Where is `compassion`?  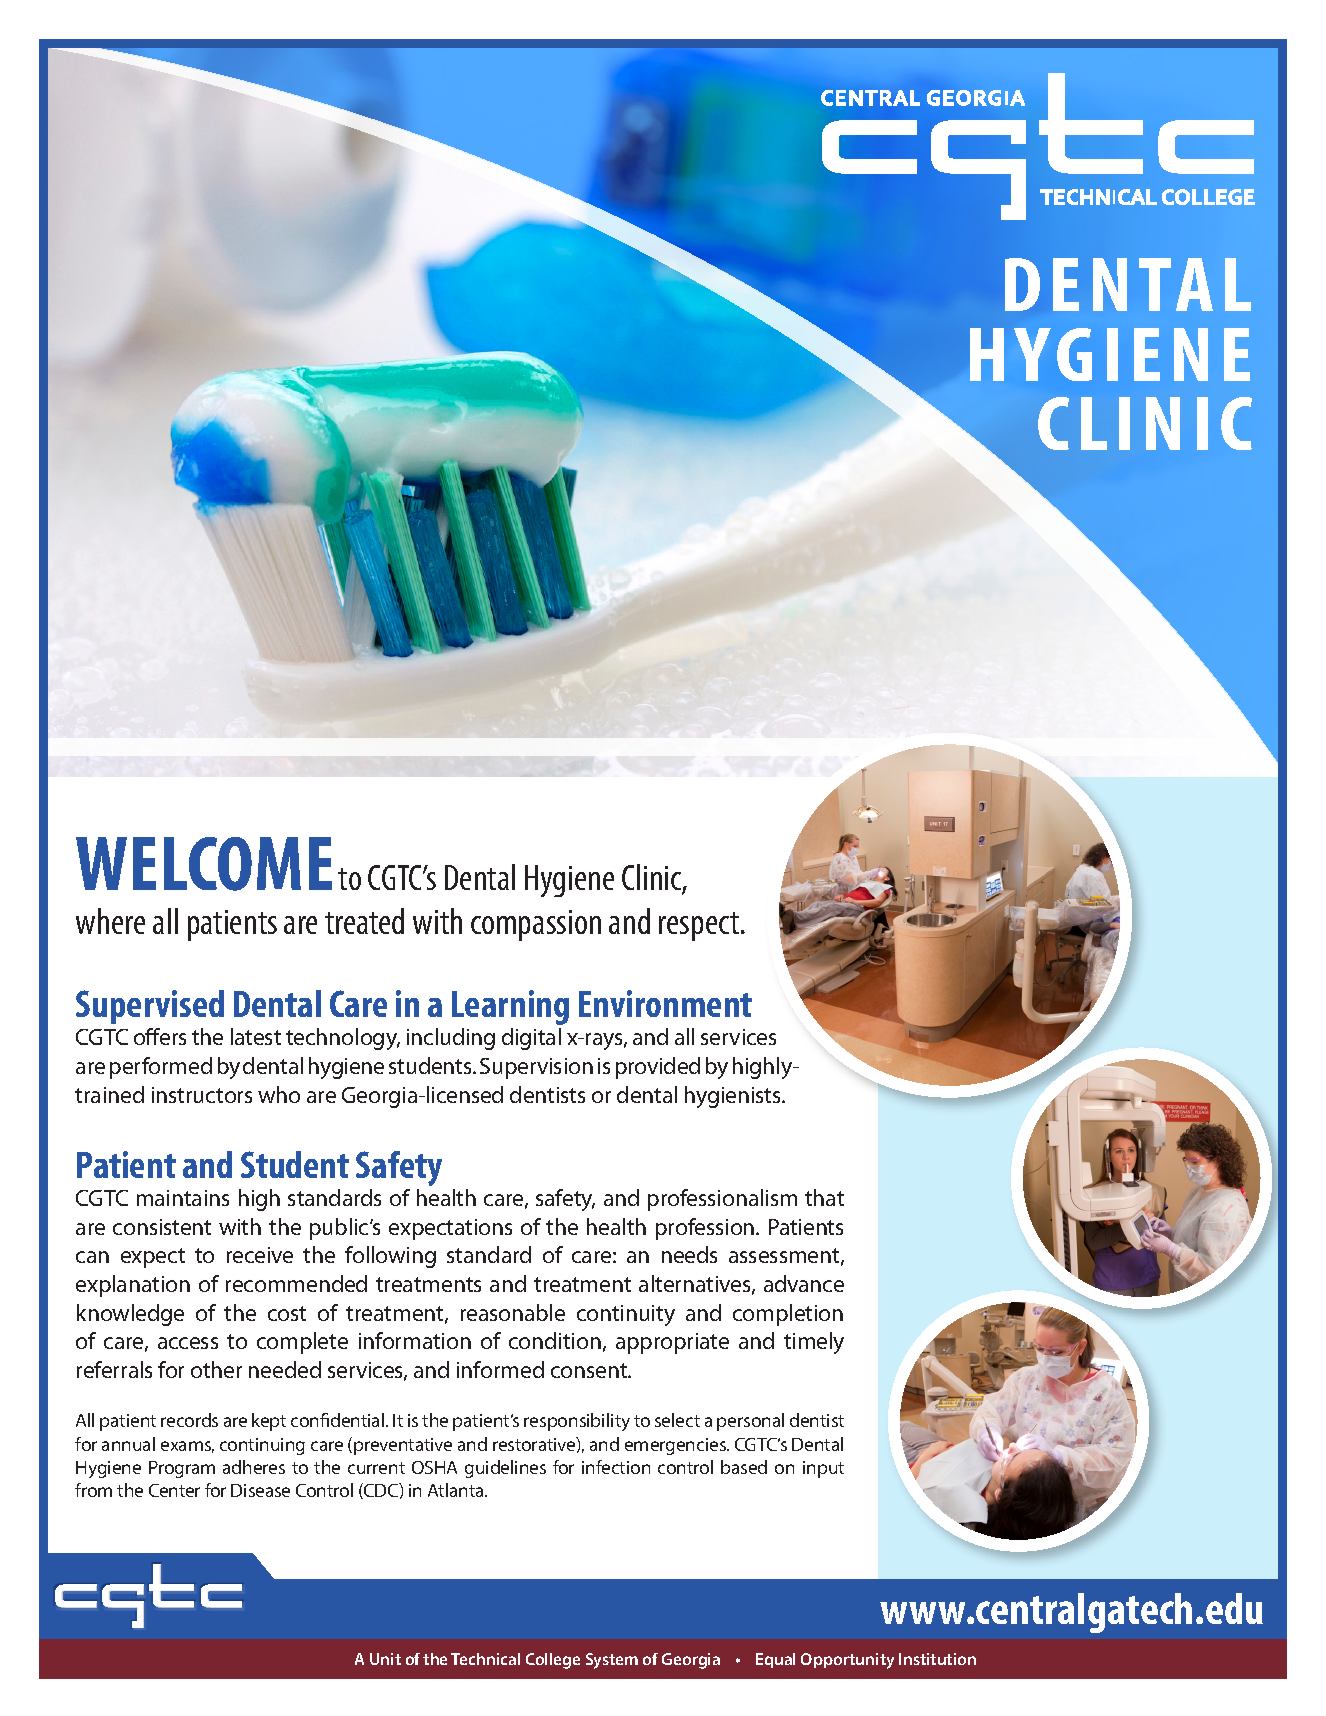
compassion is located at coordinates (536, 925).
